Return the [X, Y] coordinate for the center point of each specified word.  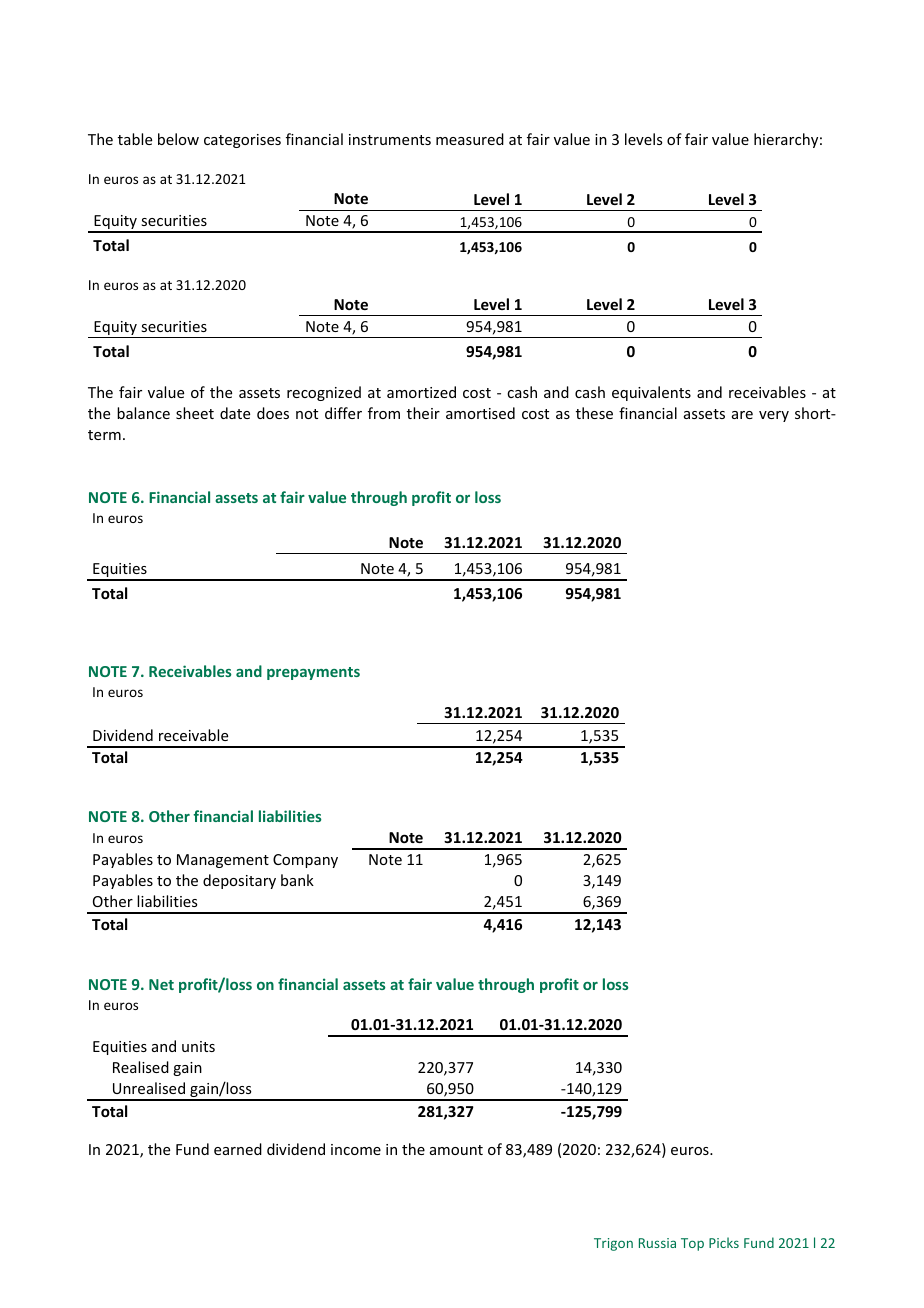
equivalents [651, 393]
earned [238, 1149]
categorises [242, 141]
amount [456, 1150]
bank [297, 880]
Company [305, 861]
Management [223, 861]
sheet [195, 413]
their [423, 413]
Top [692, 1244]
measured [470, 139]
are [742, 415]
